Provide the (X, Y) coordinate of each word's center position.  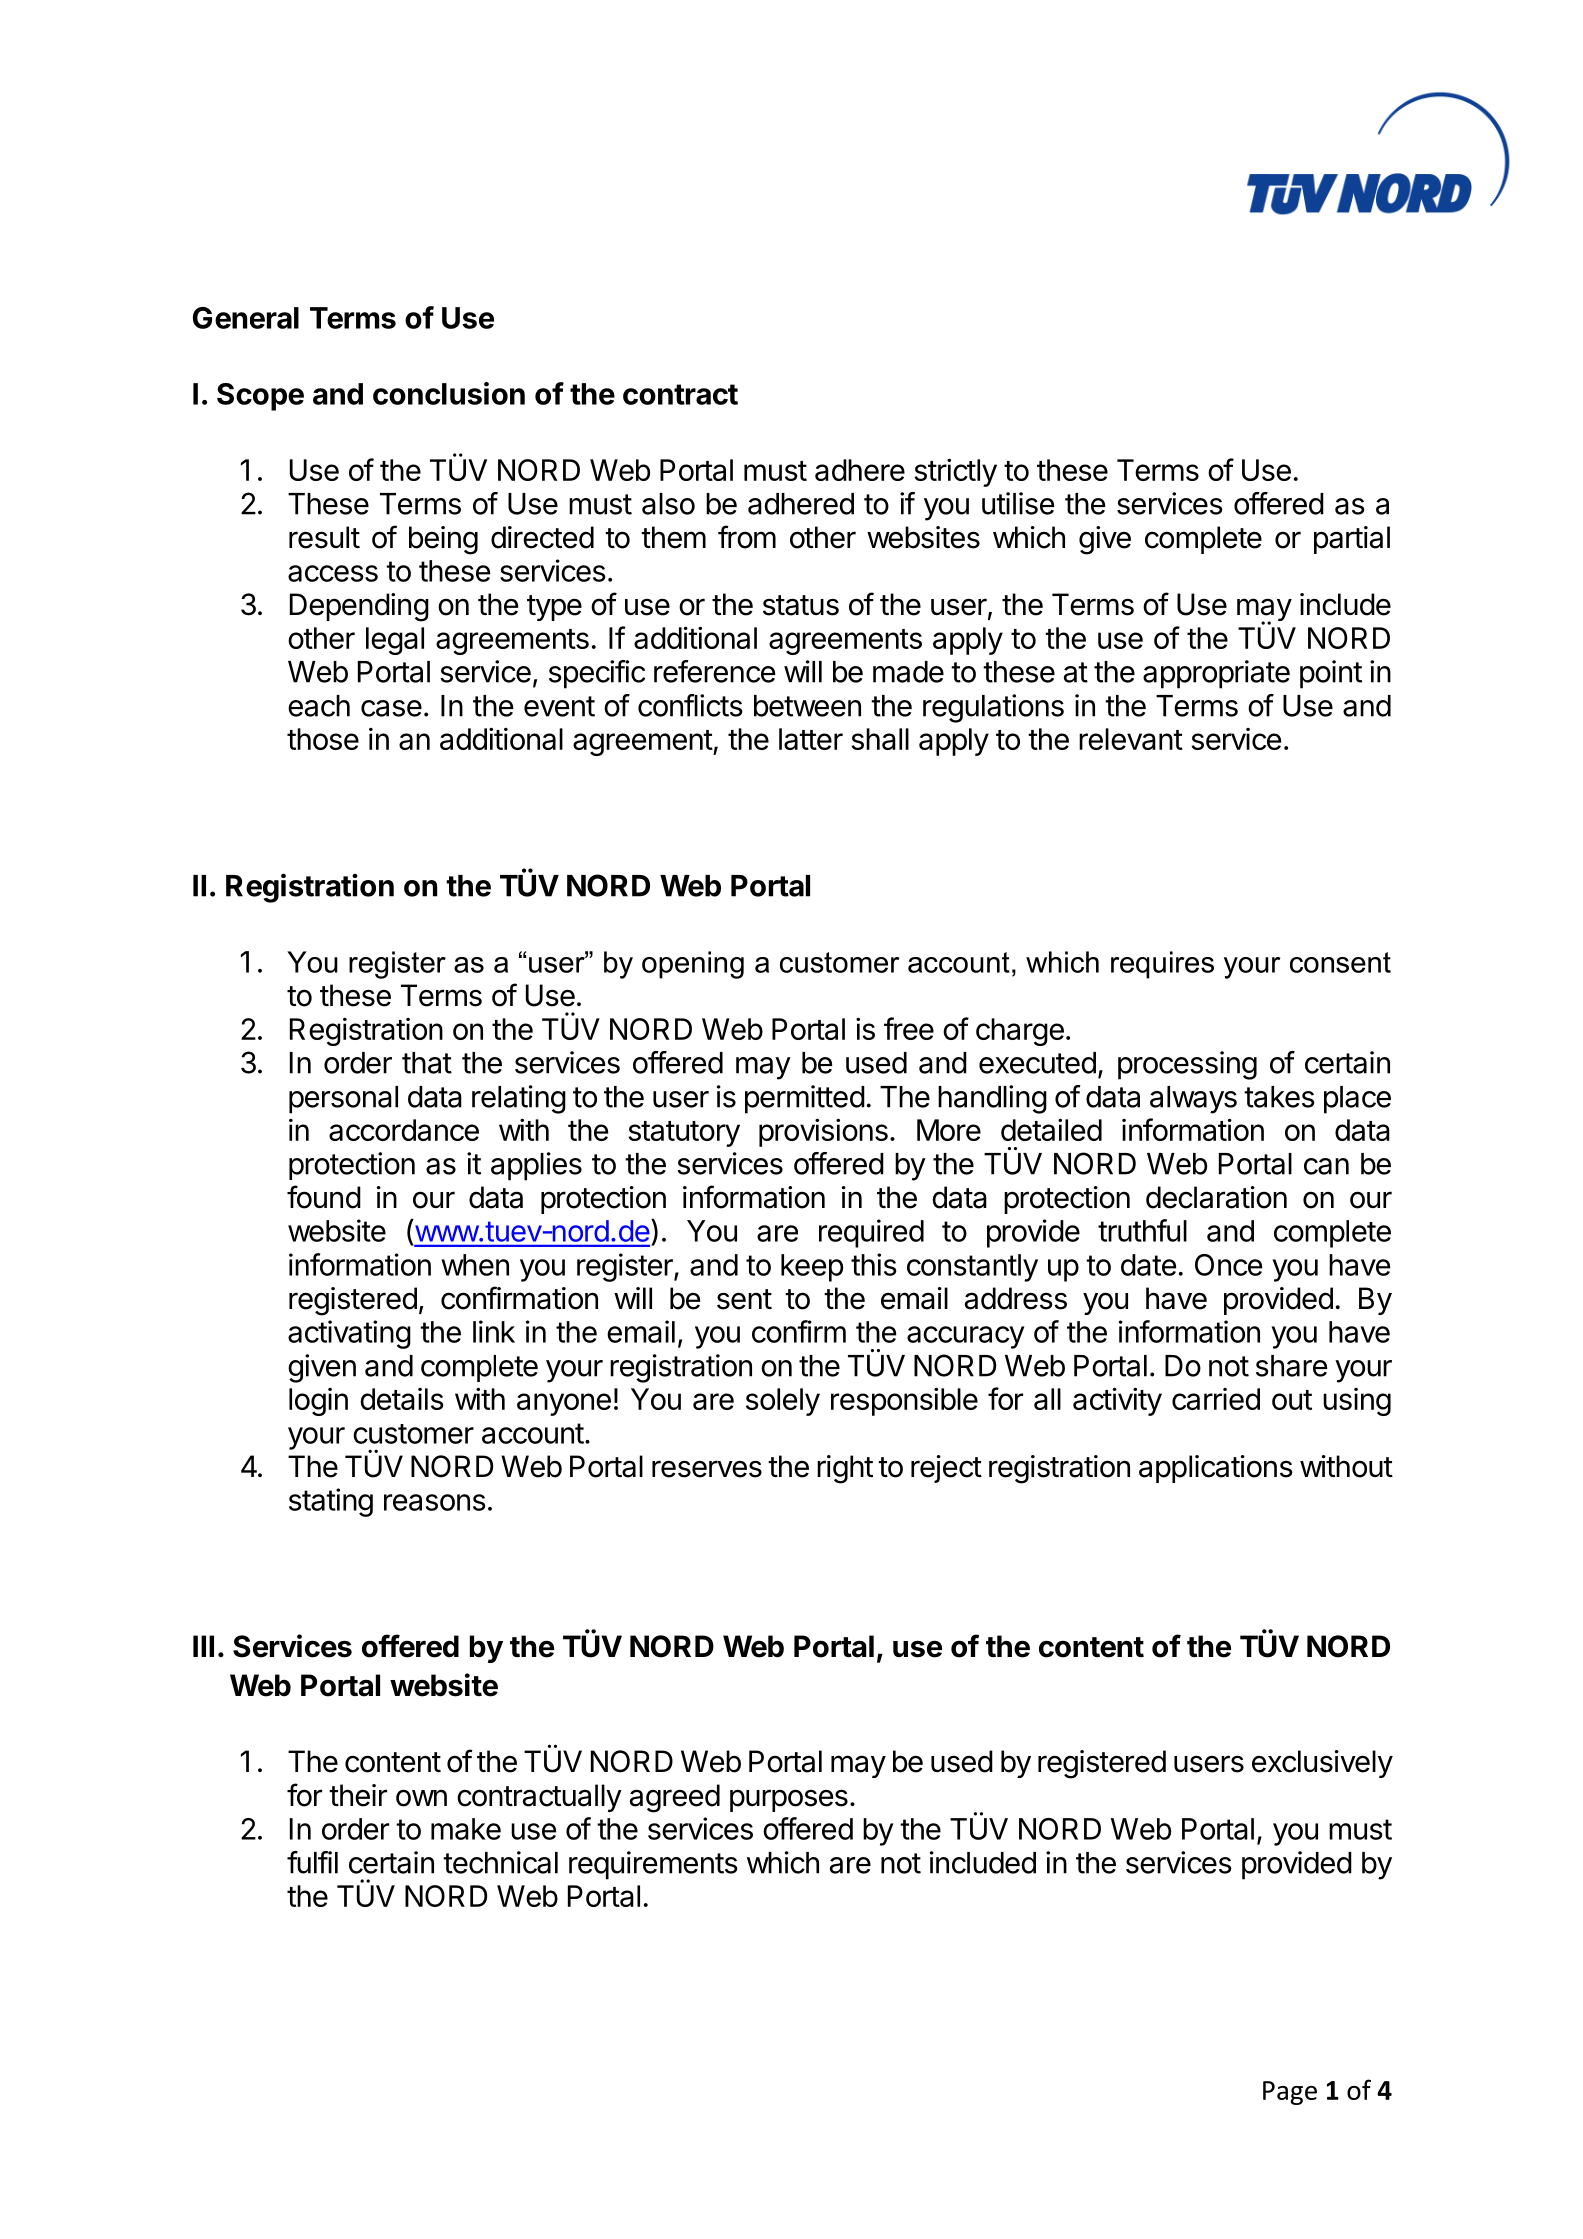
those (323, 739)
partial (1352, 540)
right (845, 1469)
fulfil (312, 1862)
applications (1216, 1469)
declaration (1216, 1197)
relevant (1131, 739)
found (324, 1197)
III (203, 1646)
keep (812, 1268)
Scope (260, 397)
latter (811, 739)
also (668, 504)
